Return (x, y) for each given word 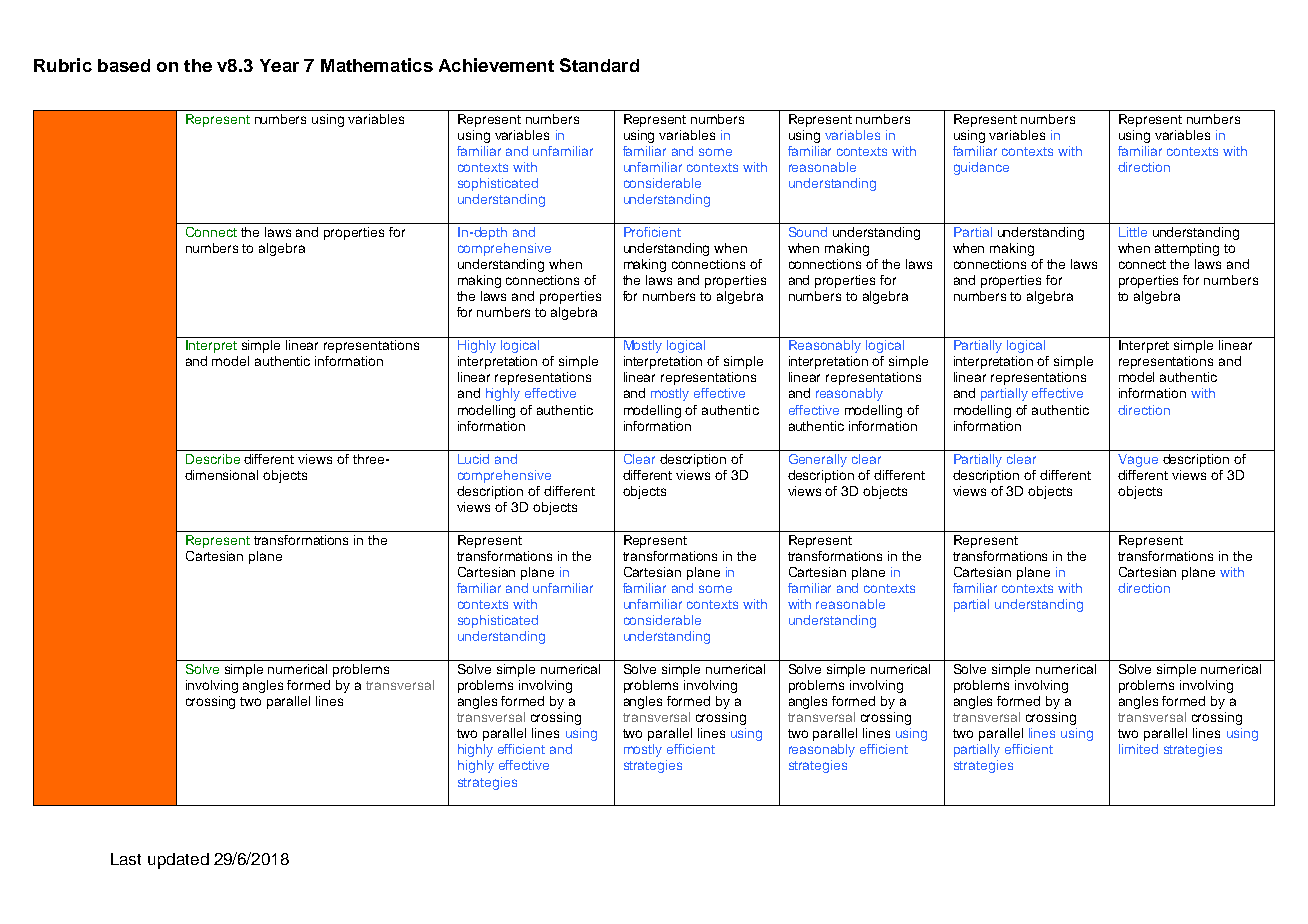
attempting (1187, 249)
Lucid (473, 459)
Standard (599, 65)
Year (279, 65)
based (124, 65)
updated (178, 861)
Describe (213, 459)
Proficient (652, 232)
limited (1138, 749)
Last (126, 859)
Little (1133, 232)
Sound (808, 232)
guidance (981, 168)
